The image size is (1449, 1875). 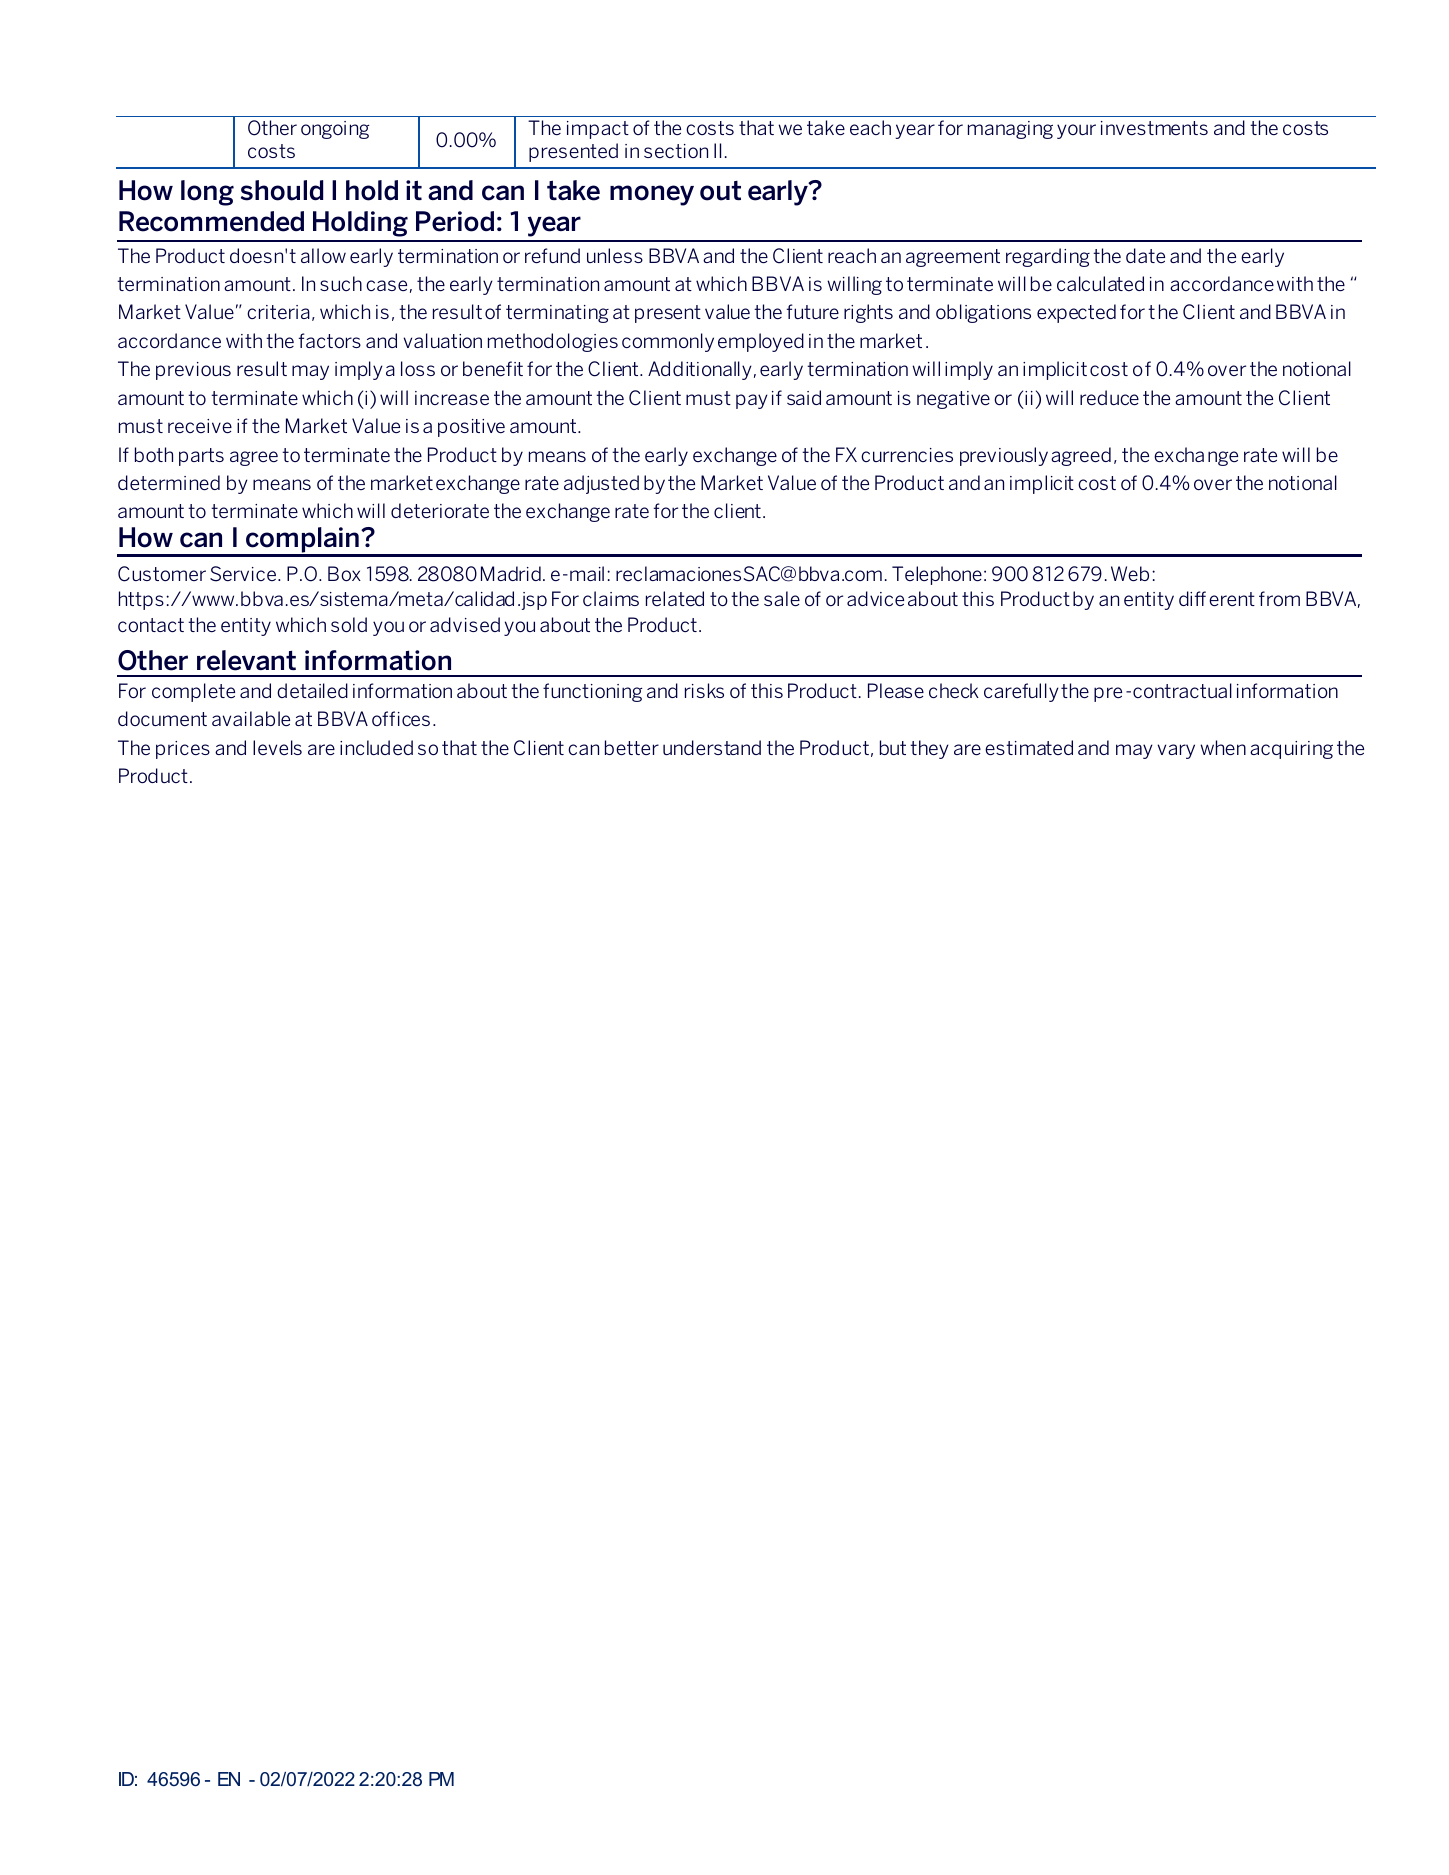 I want to click on ongoing, so click(x=335, y=130).
